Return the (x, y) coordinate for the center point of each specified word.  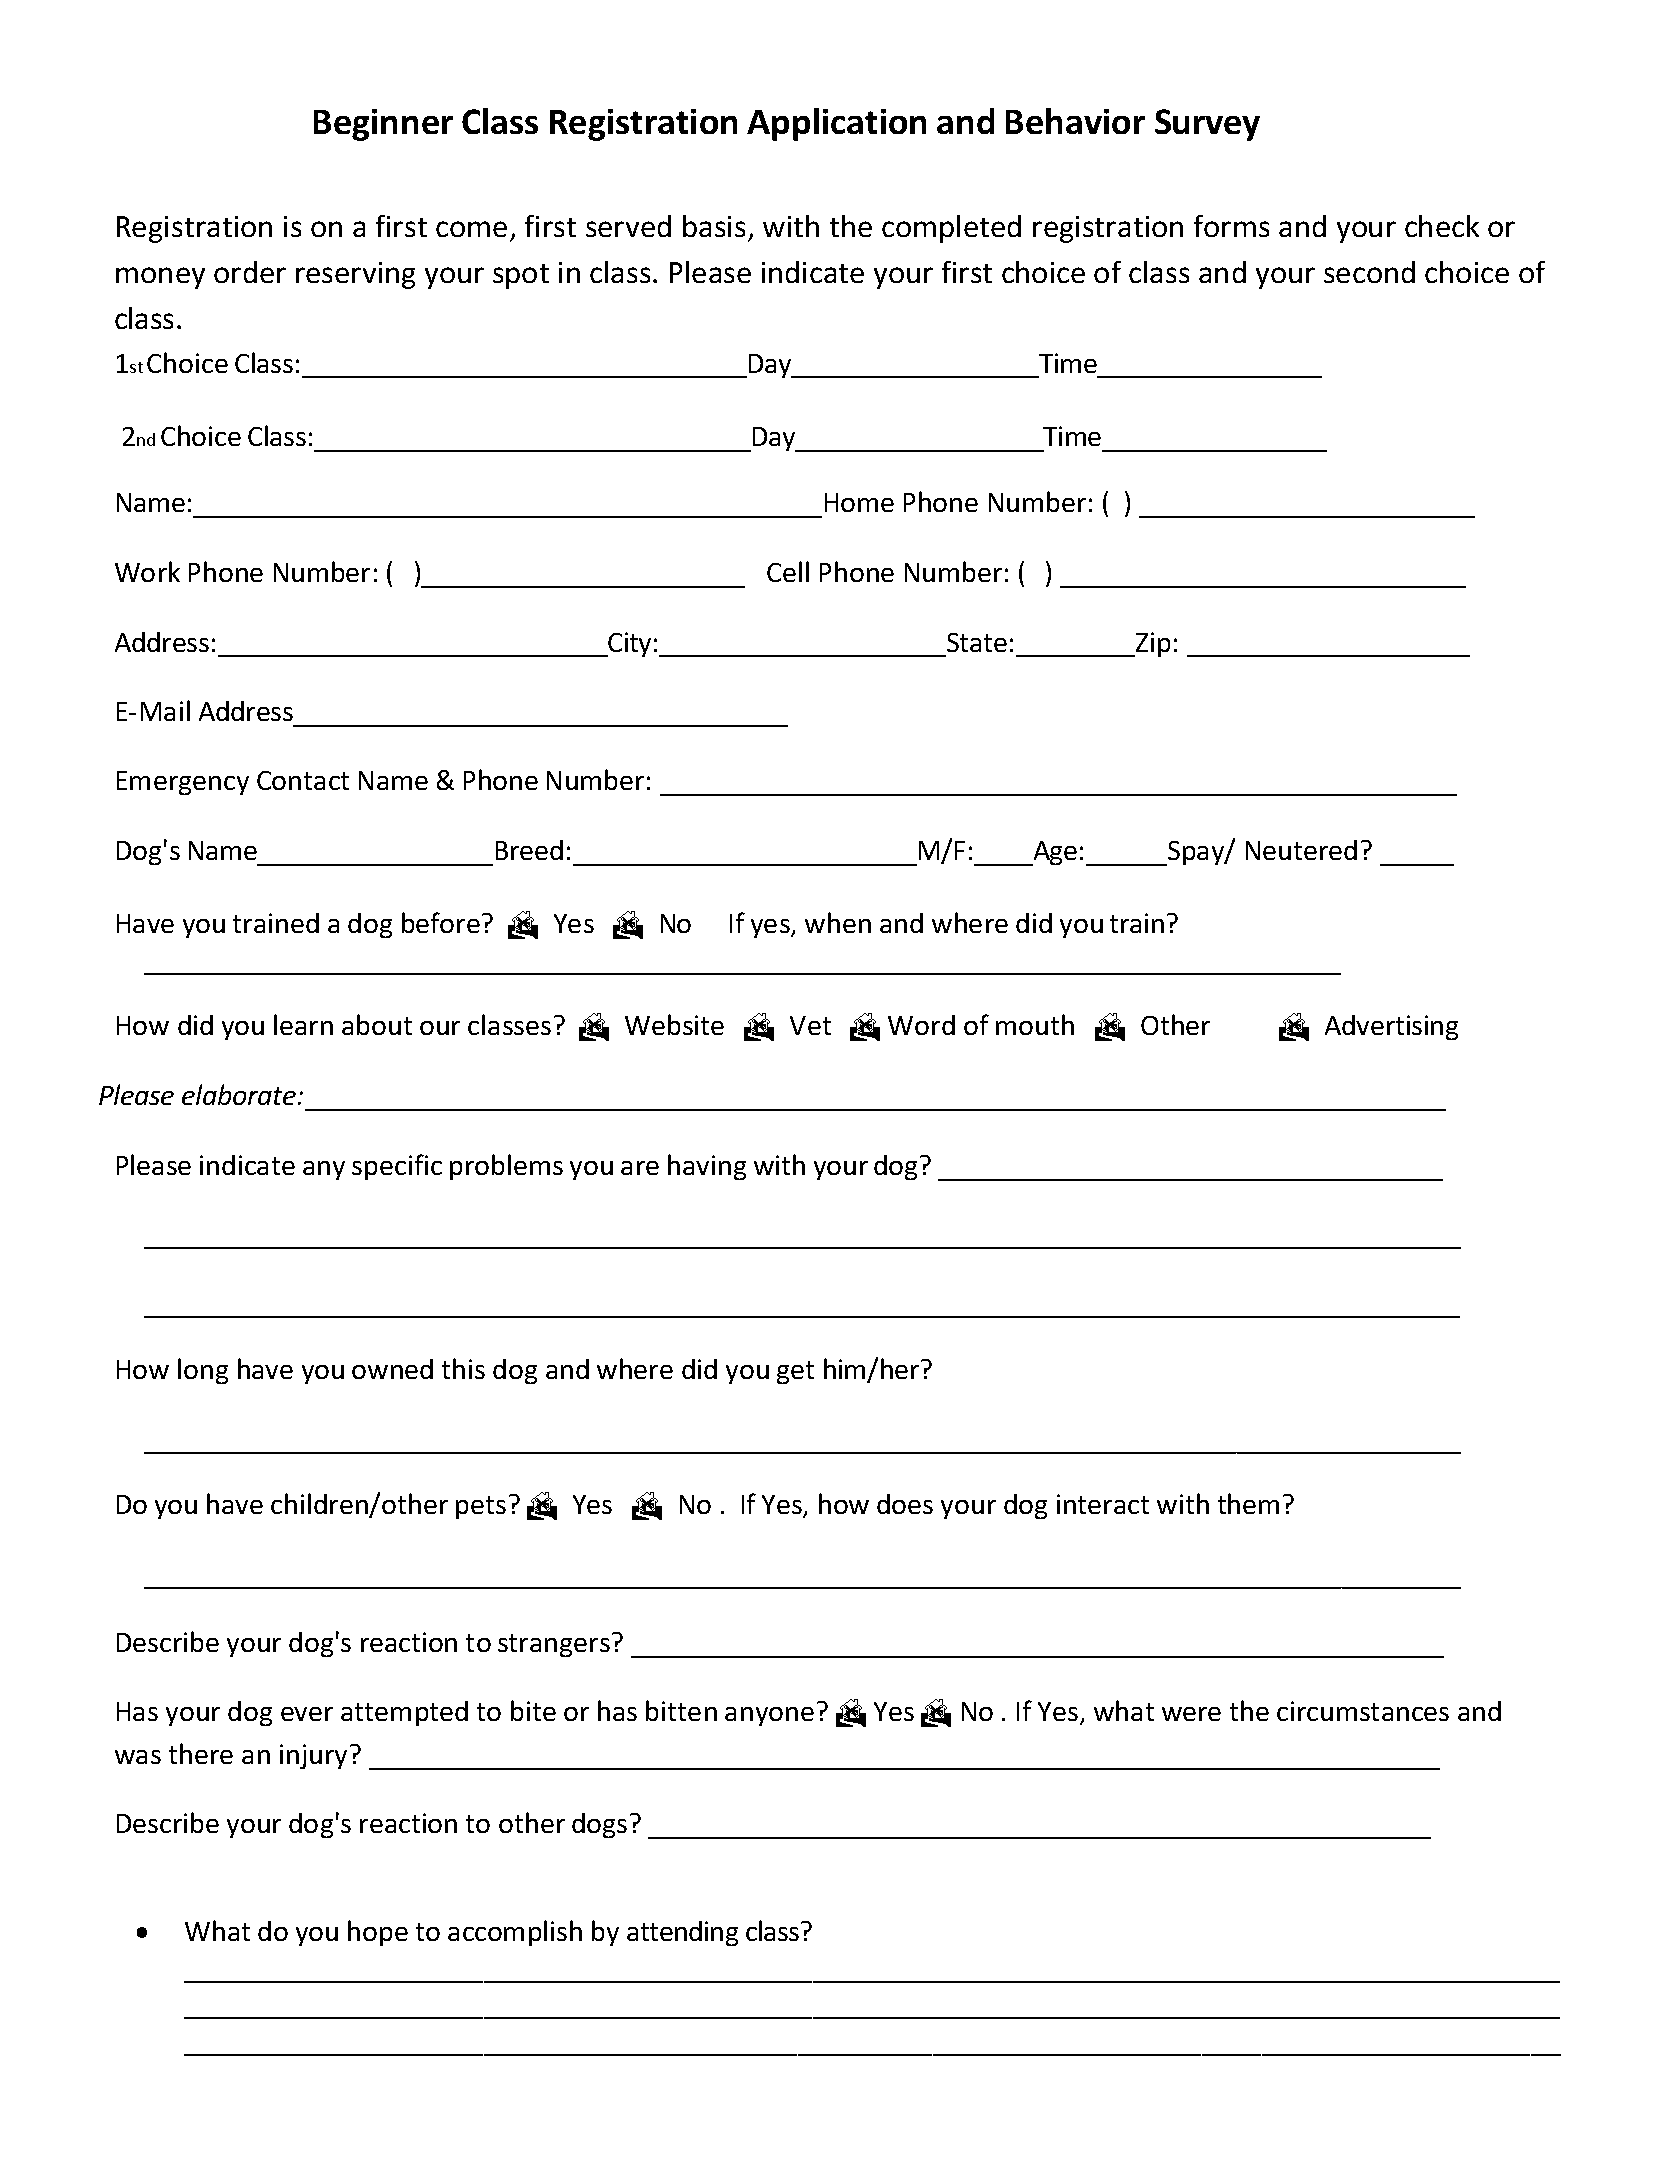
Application (836, 124)
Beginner (383, 125)
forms (1231, 226)
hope (378, 1933)
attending (682, 1933)
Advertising (1391, 1027)
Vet (810, 1025)
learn (303, 1024)
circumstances (1363, 1711)
